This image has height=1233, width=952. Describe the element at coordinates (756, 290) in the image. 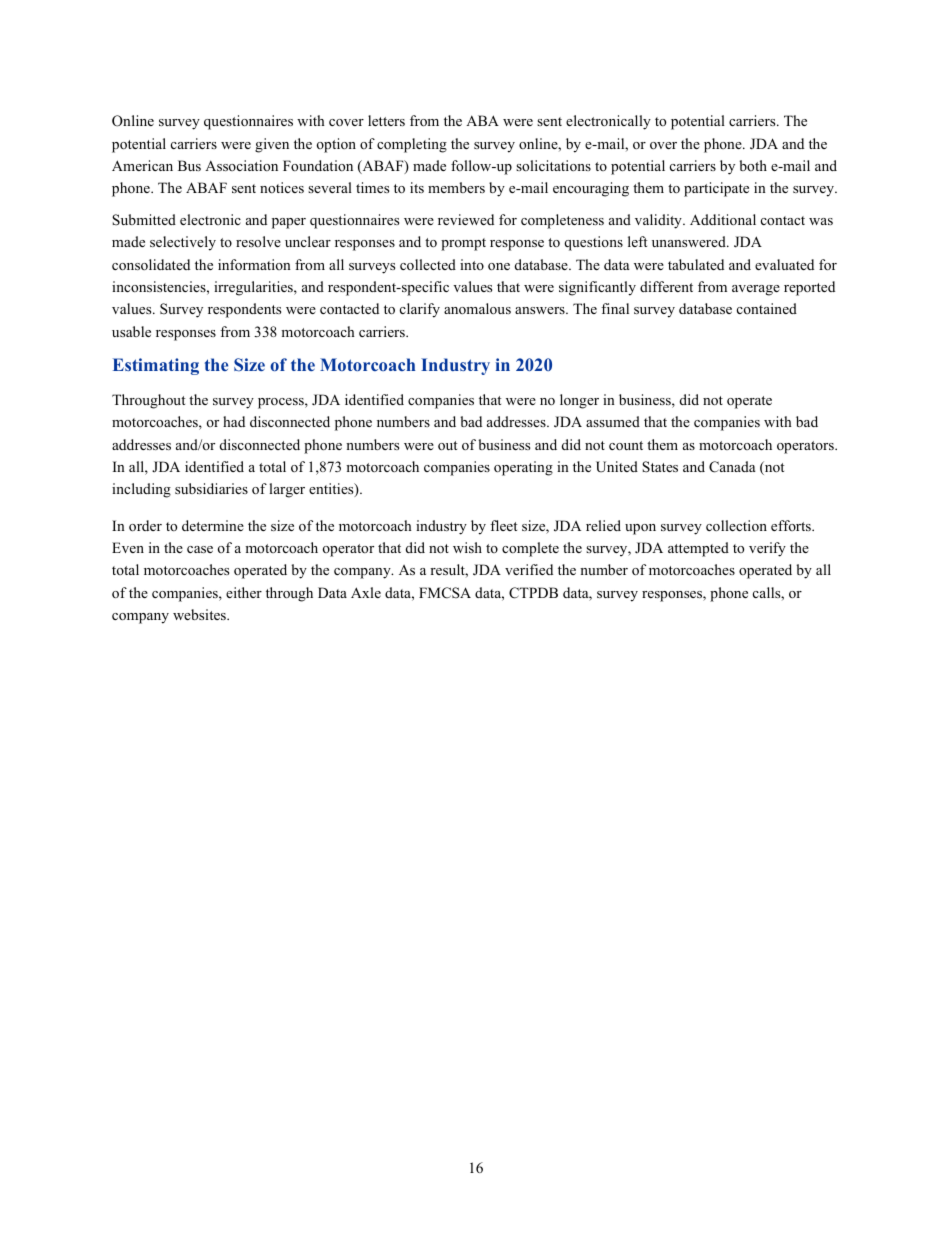

I see `average` at that location.
